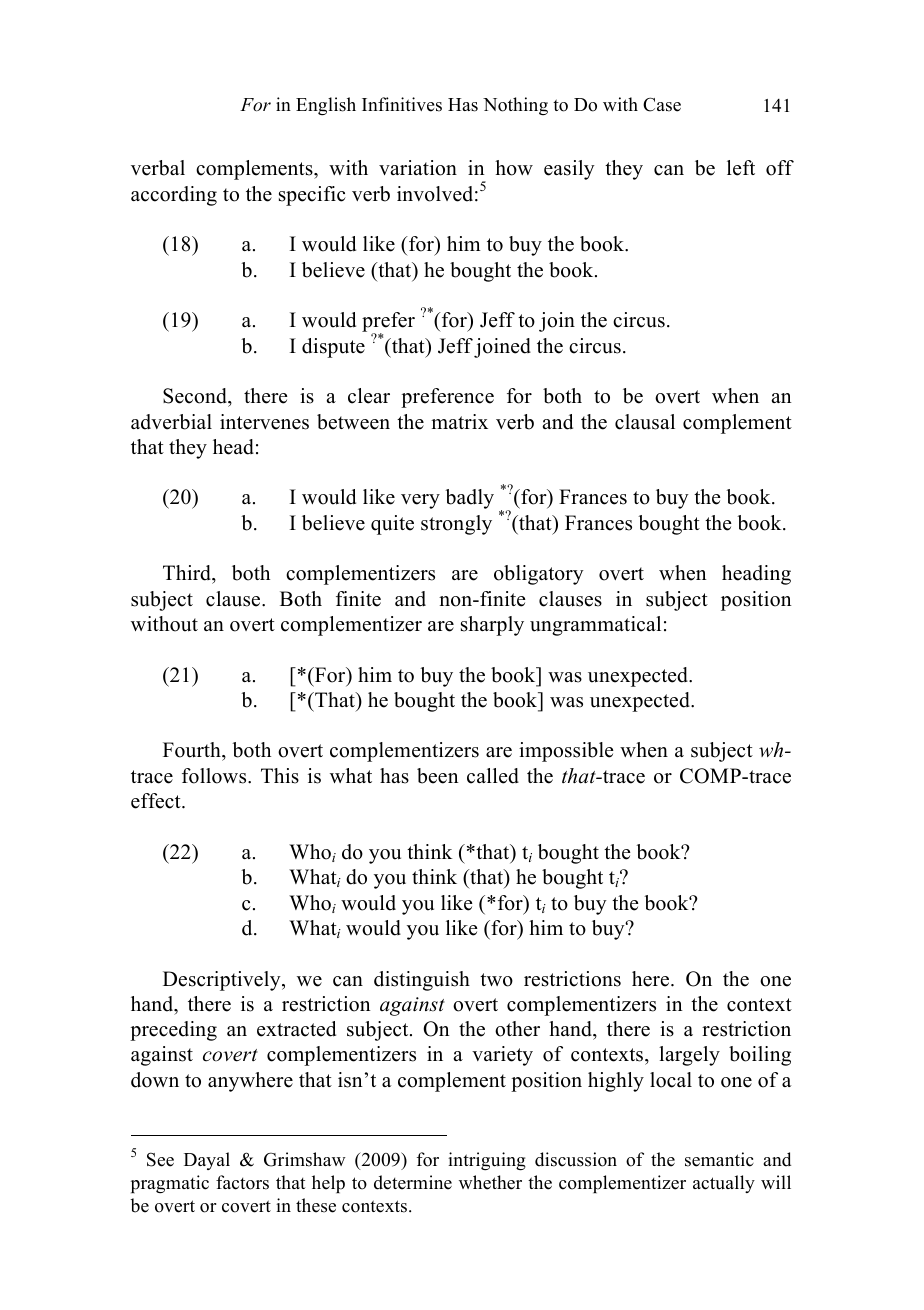 This screenshot has height=1310, width=924. Describe the element at coordinates (566, 752) in the screenshot. I see `impossible` at that location.
